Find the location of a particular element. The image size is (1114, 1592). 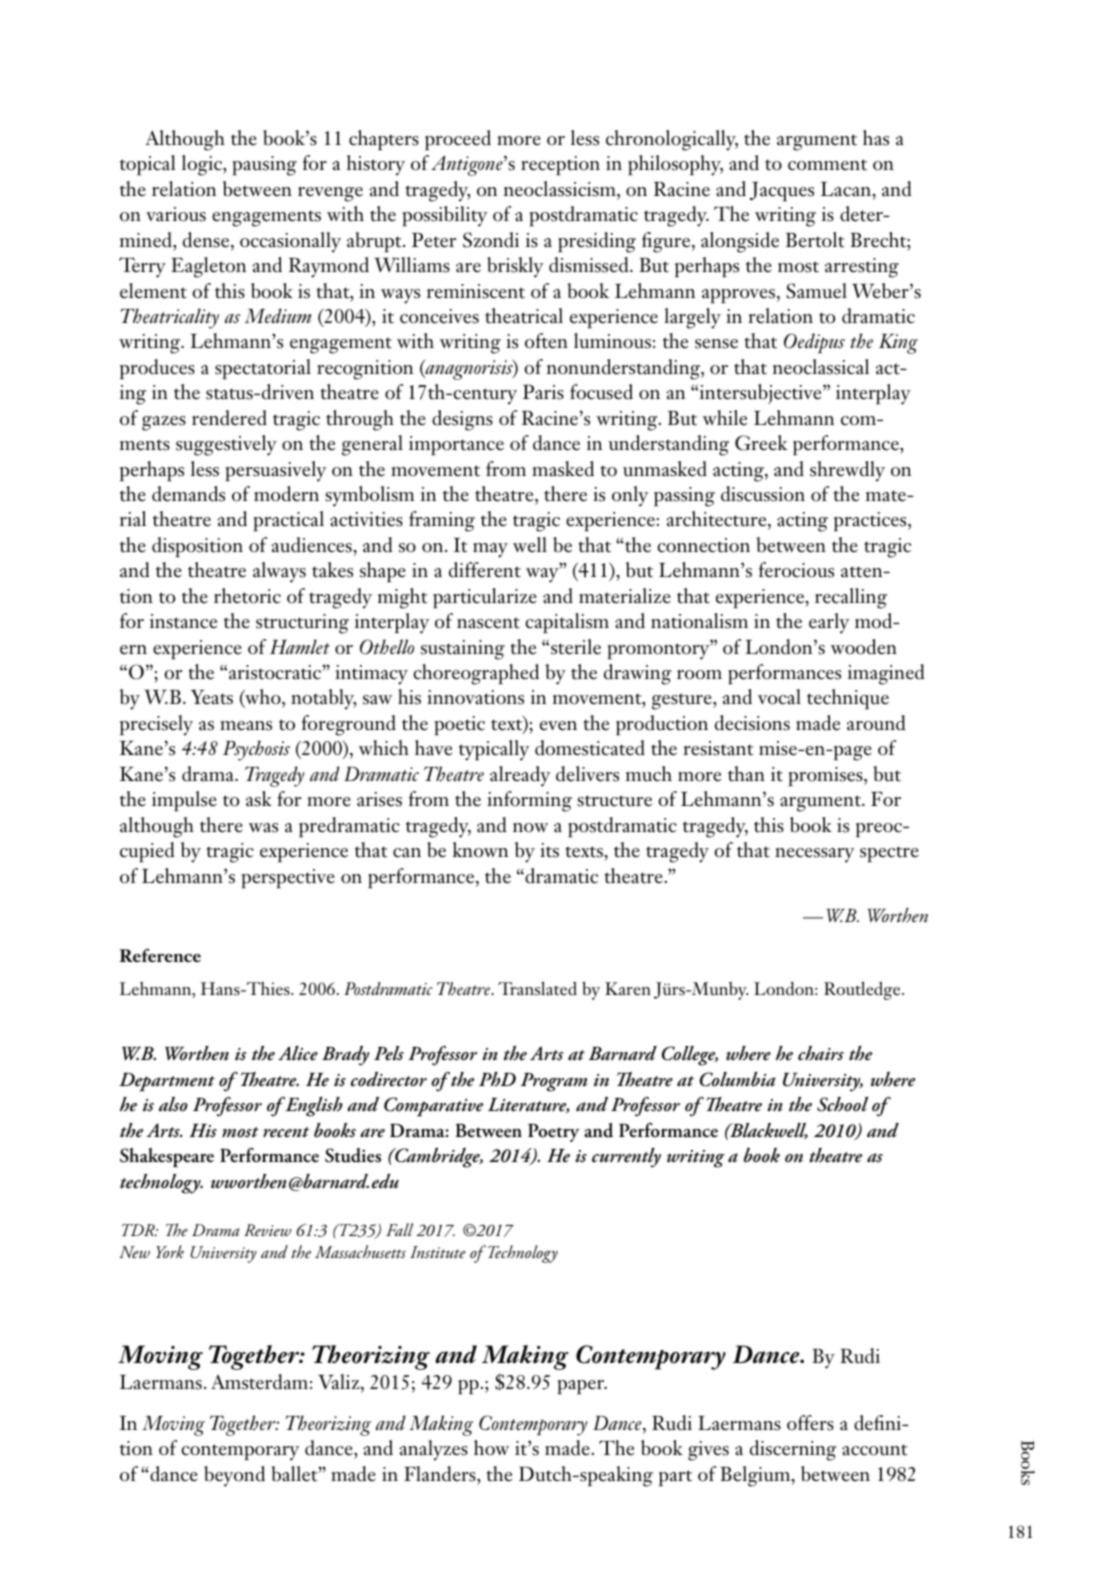

how is located at coordinates (491, 1448).
